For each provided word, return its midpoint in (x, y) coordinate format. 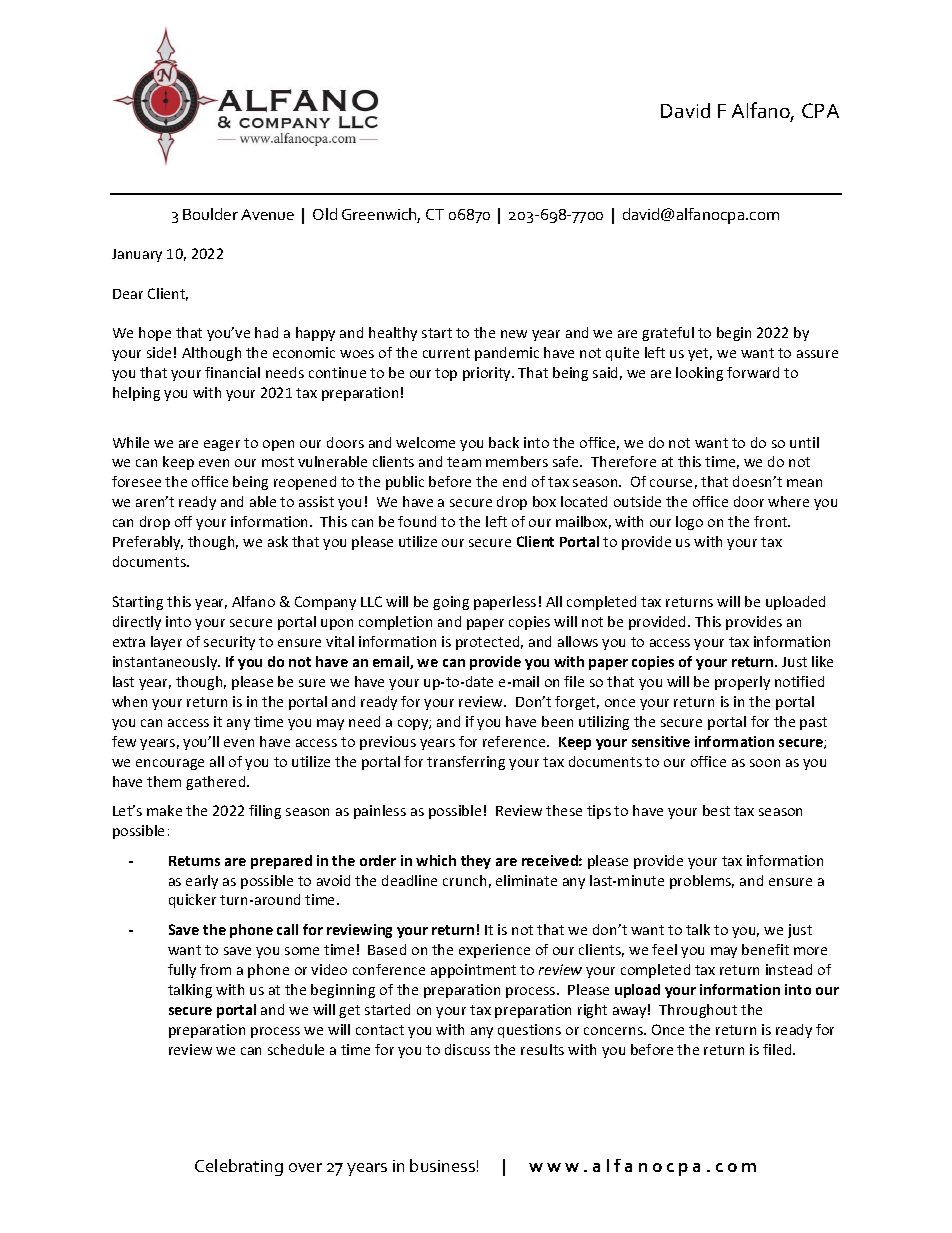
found (417, 521)
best (716, 810)
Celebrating (239, 1167)
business (442, 1165)
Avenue (267, 214)
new (514, 334)
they (476, 862)
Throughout (698, 1011)
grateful (668, 334)
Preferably (148, 543)
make (164, 810)
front (772, 521)
